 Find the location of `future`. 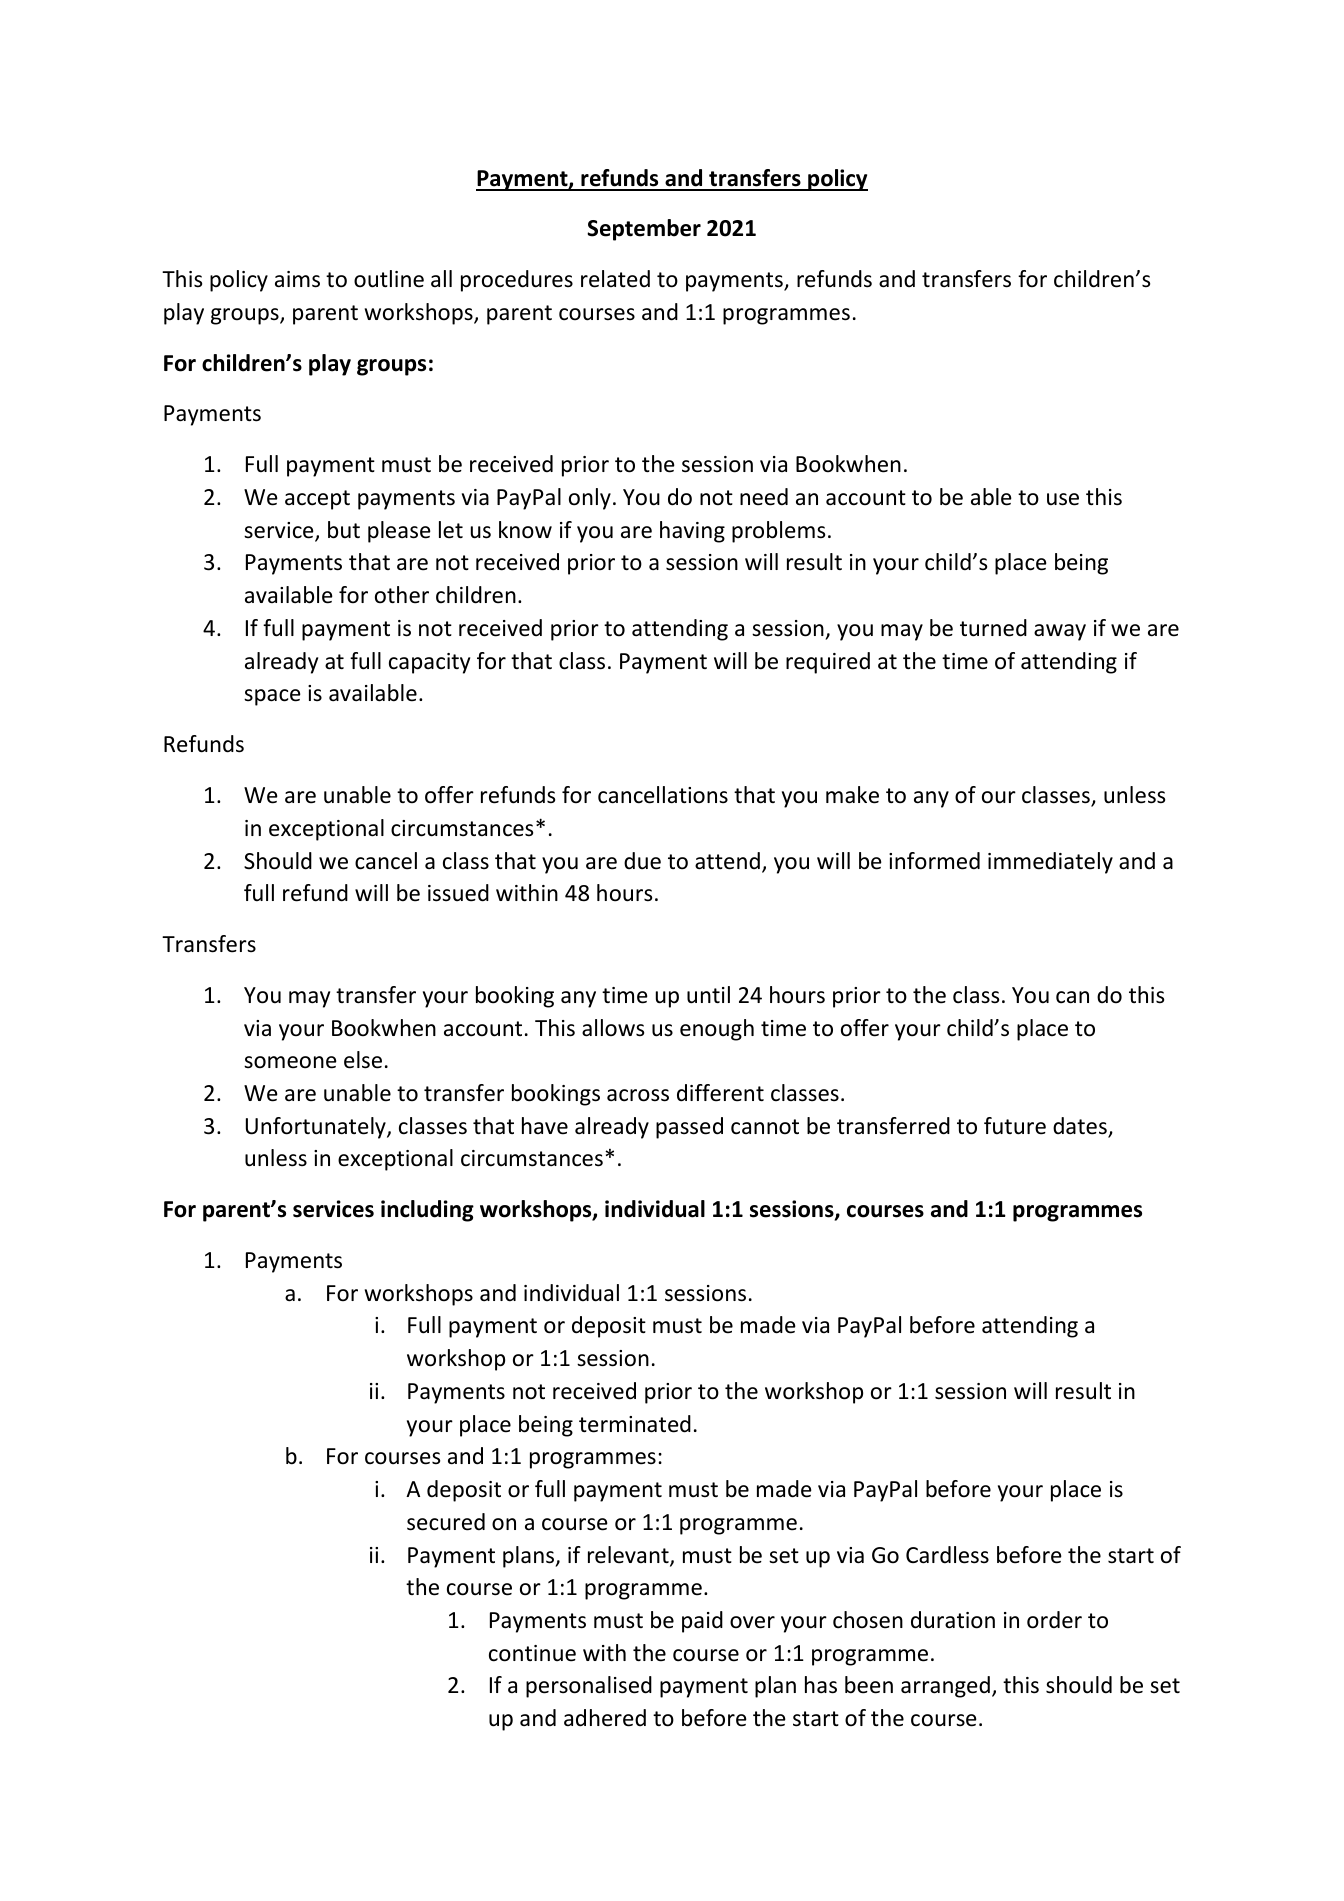

future is located at coordinates (1015, 1126).
